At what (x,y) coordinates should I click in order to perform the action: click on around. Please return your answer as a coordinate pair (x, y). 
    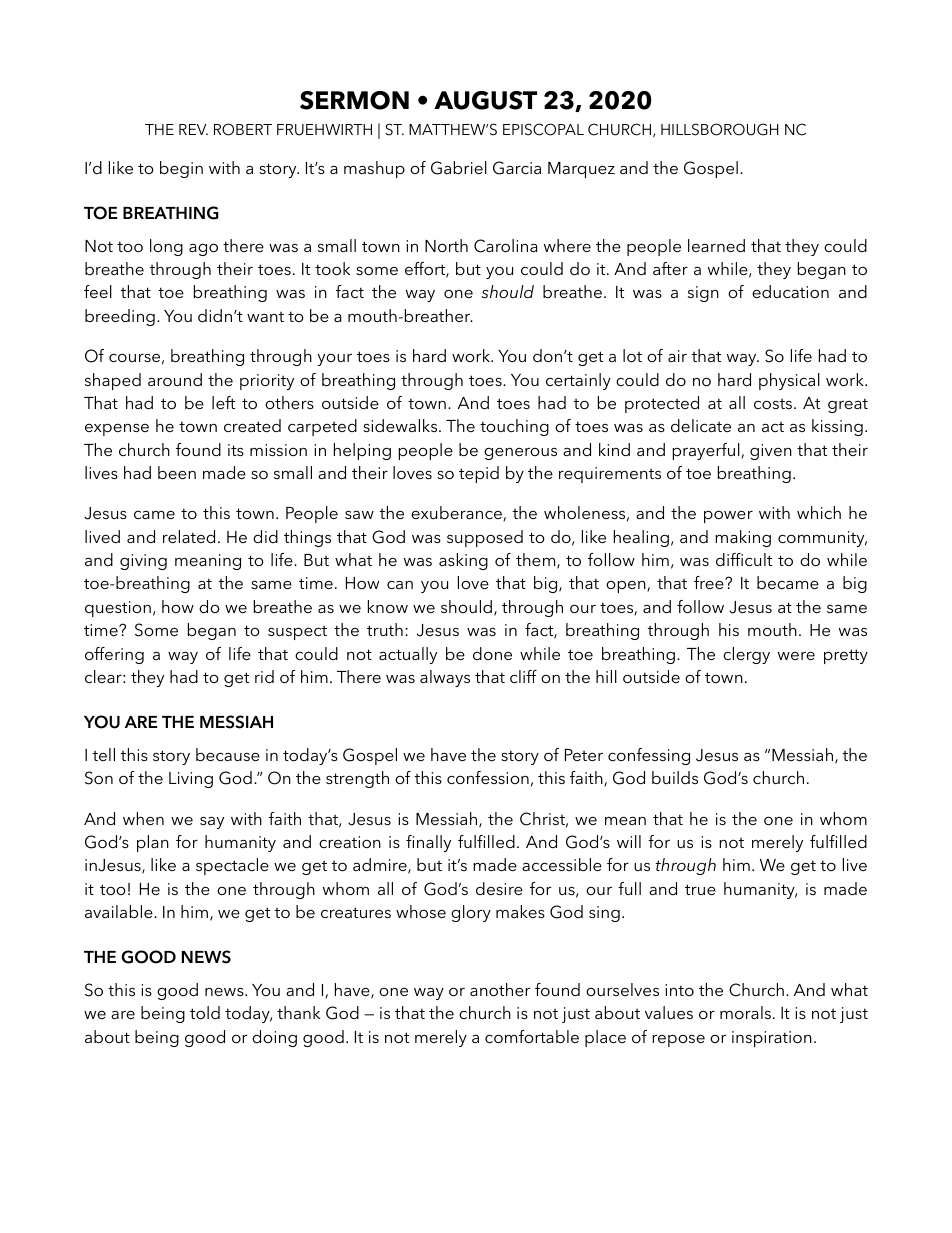
    Looking at the image, I should click on (175, 379).
